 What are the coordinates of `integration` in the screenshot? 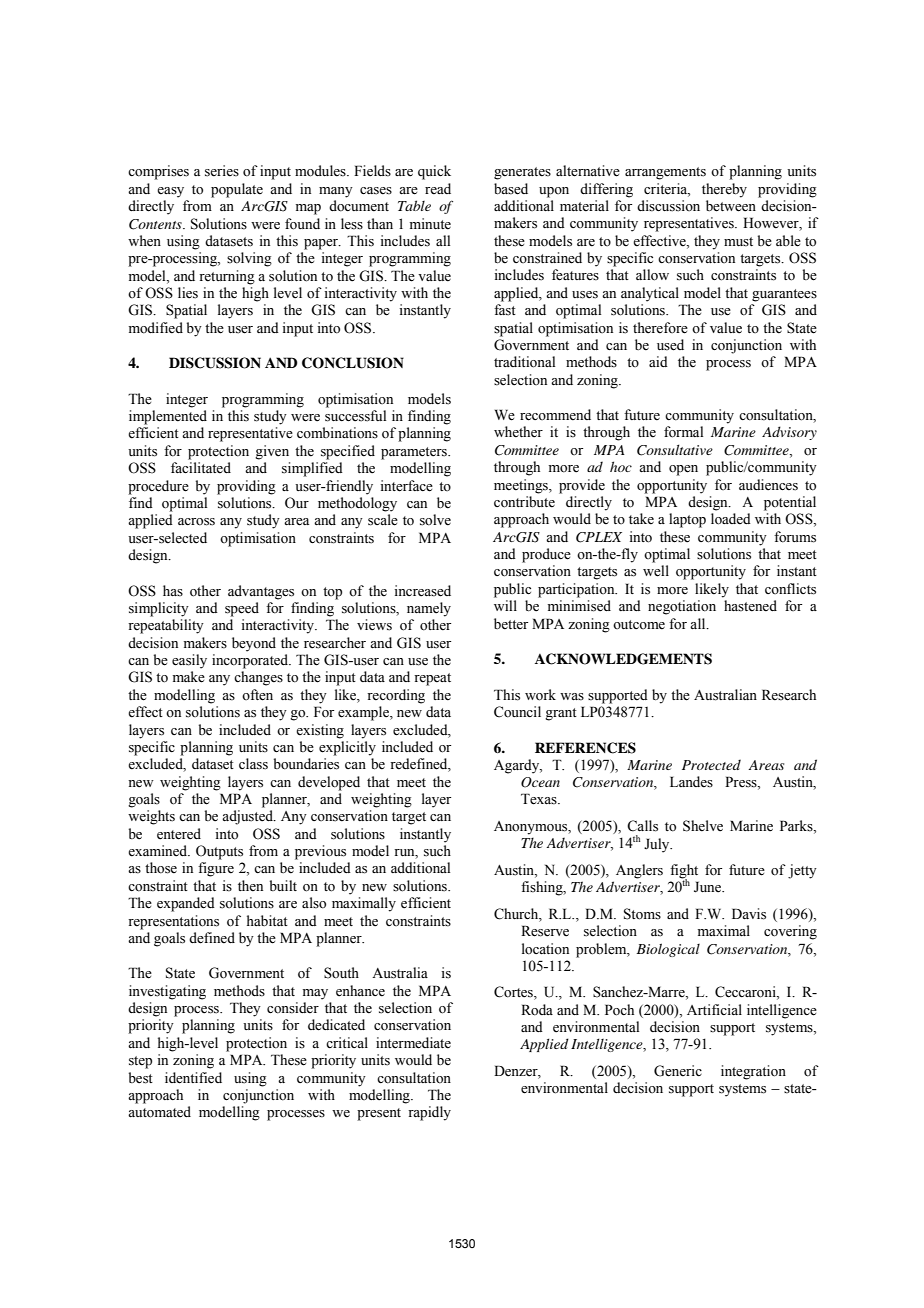 It's located at (753, 1072).
